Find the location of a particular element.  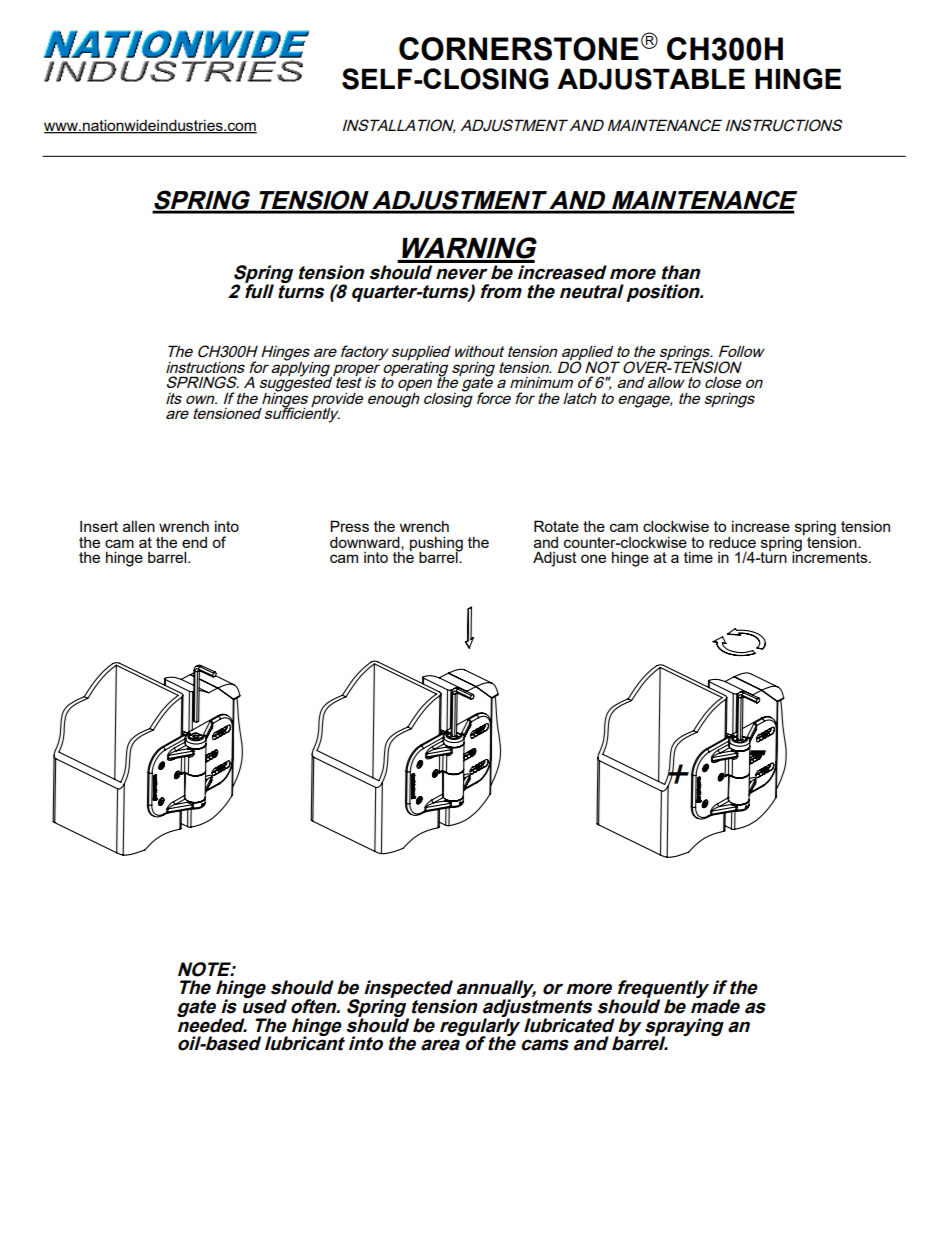

allen is located at coordinates (139, 526).
